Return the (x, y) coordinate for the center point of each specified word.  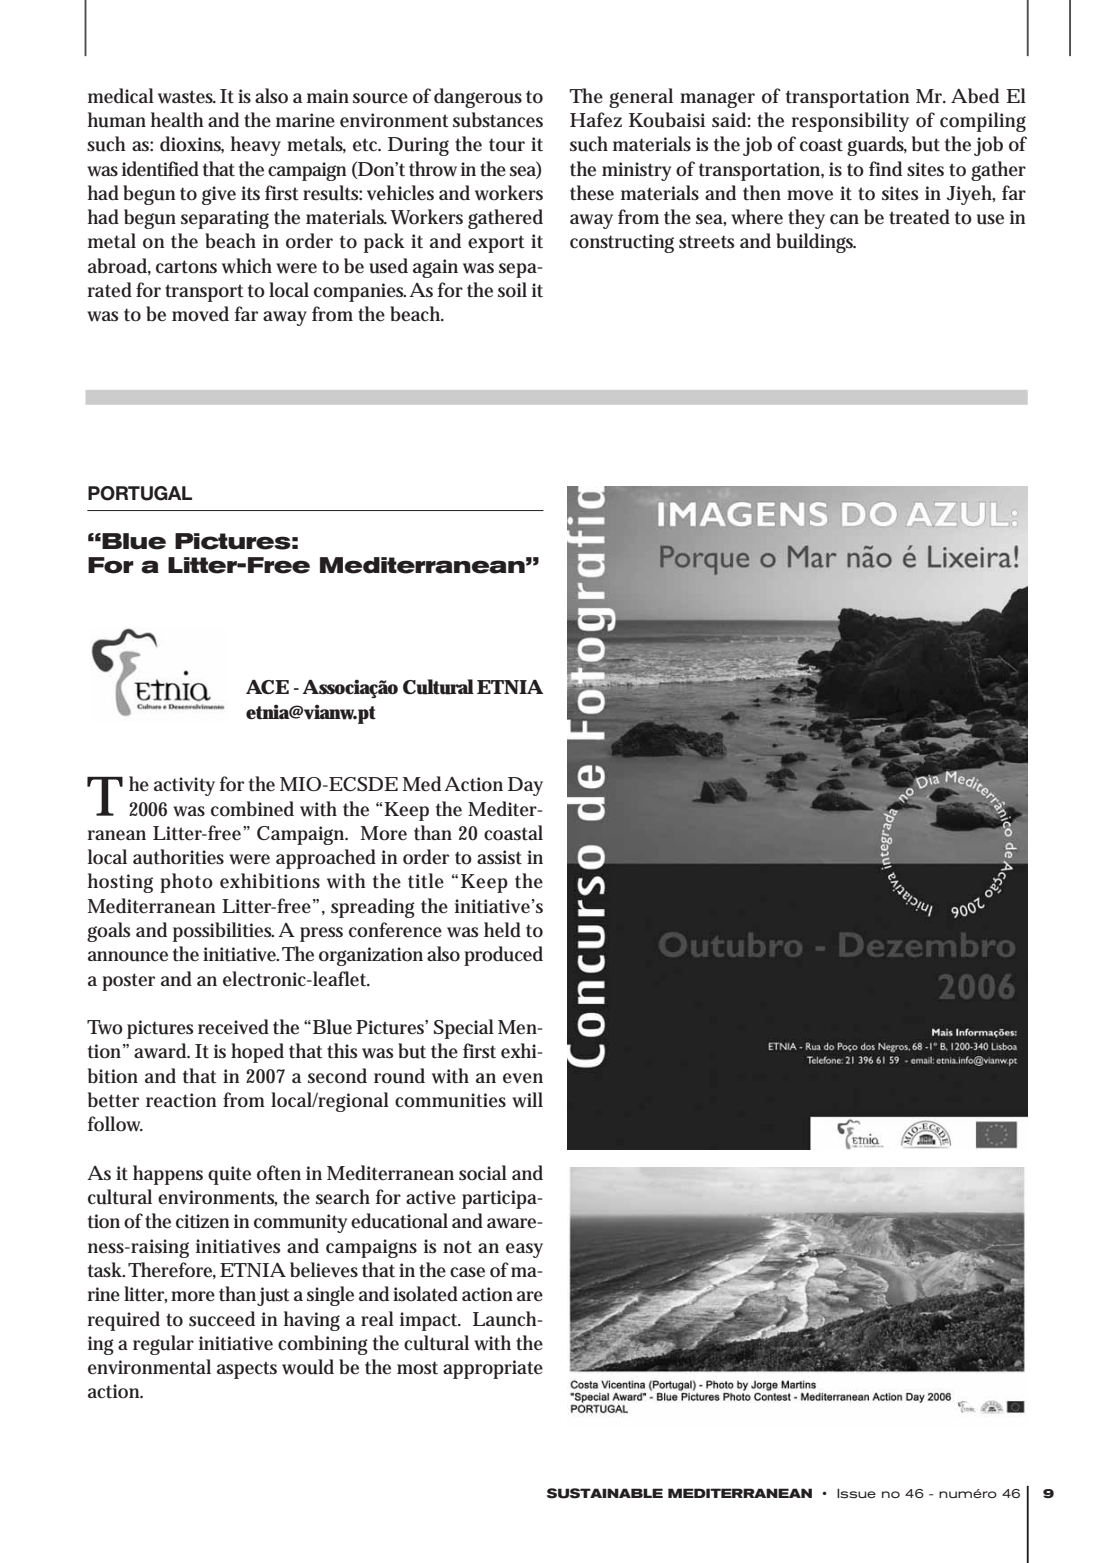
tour (507, 145)
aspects (247, 1370)
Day (525, 786)
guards (877, 146)
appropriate (493, 1369)
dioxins (192, 144)
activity (184, 786)
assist (499, 857)
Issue (856, 1493)
